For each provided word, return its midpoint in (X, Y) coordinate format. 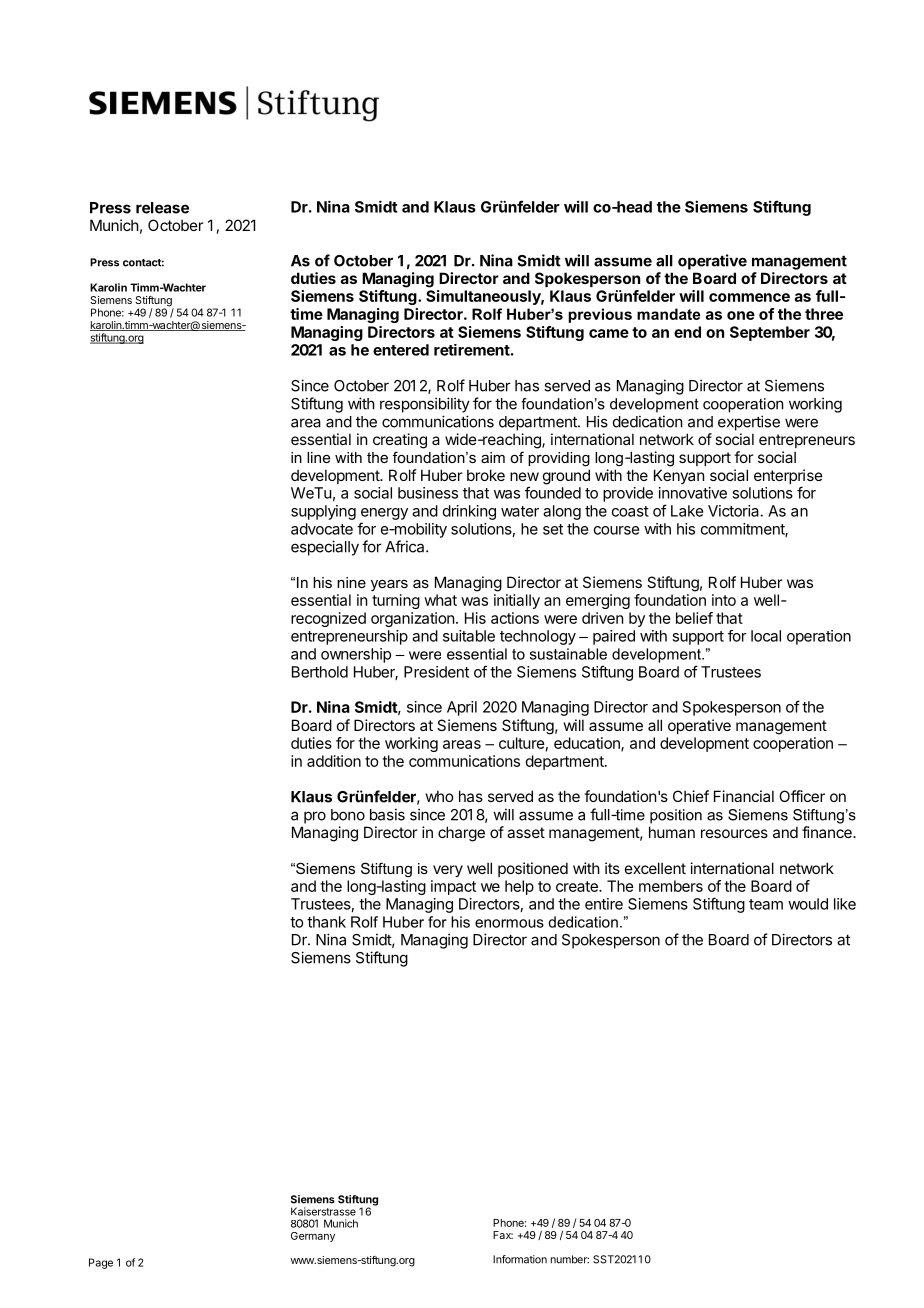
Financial (744, 796)
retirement (472, 350)
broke (486, 475)
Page (101, 1263)
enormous (509, 923)
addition (334, 761)
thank (326, 922)
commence (749, 297)
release (162, 208)
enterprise (788, 478)
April (462, 708)
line (318, 457)
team (766, 904)
